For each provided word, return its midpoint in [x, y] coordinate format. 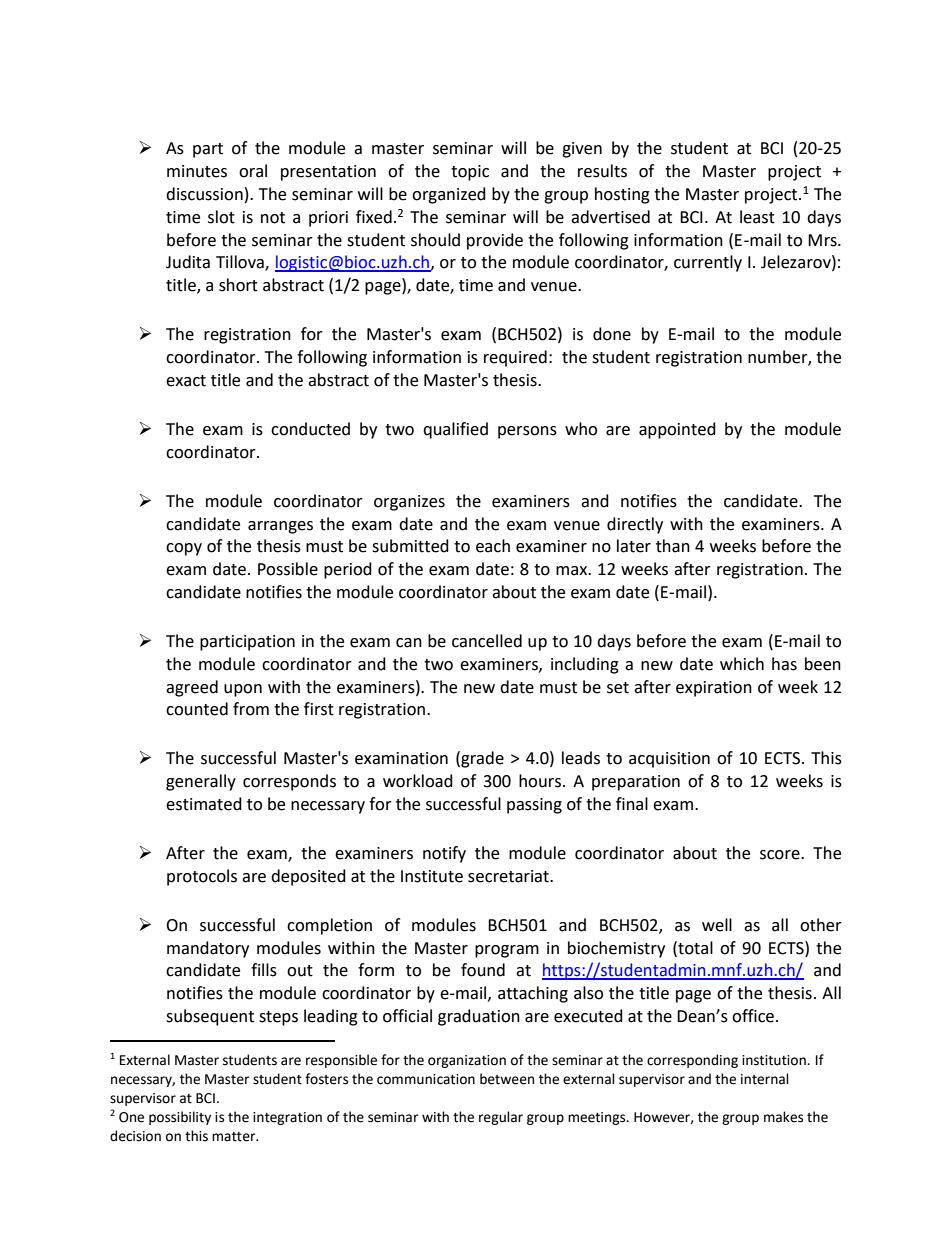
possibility [180, 1118]
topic [470, 173]
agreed [192, 688]
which [742, 664]
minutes [197, 171]
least [757, 217]
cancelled [487, 641]
